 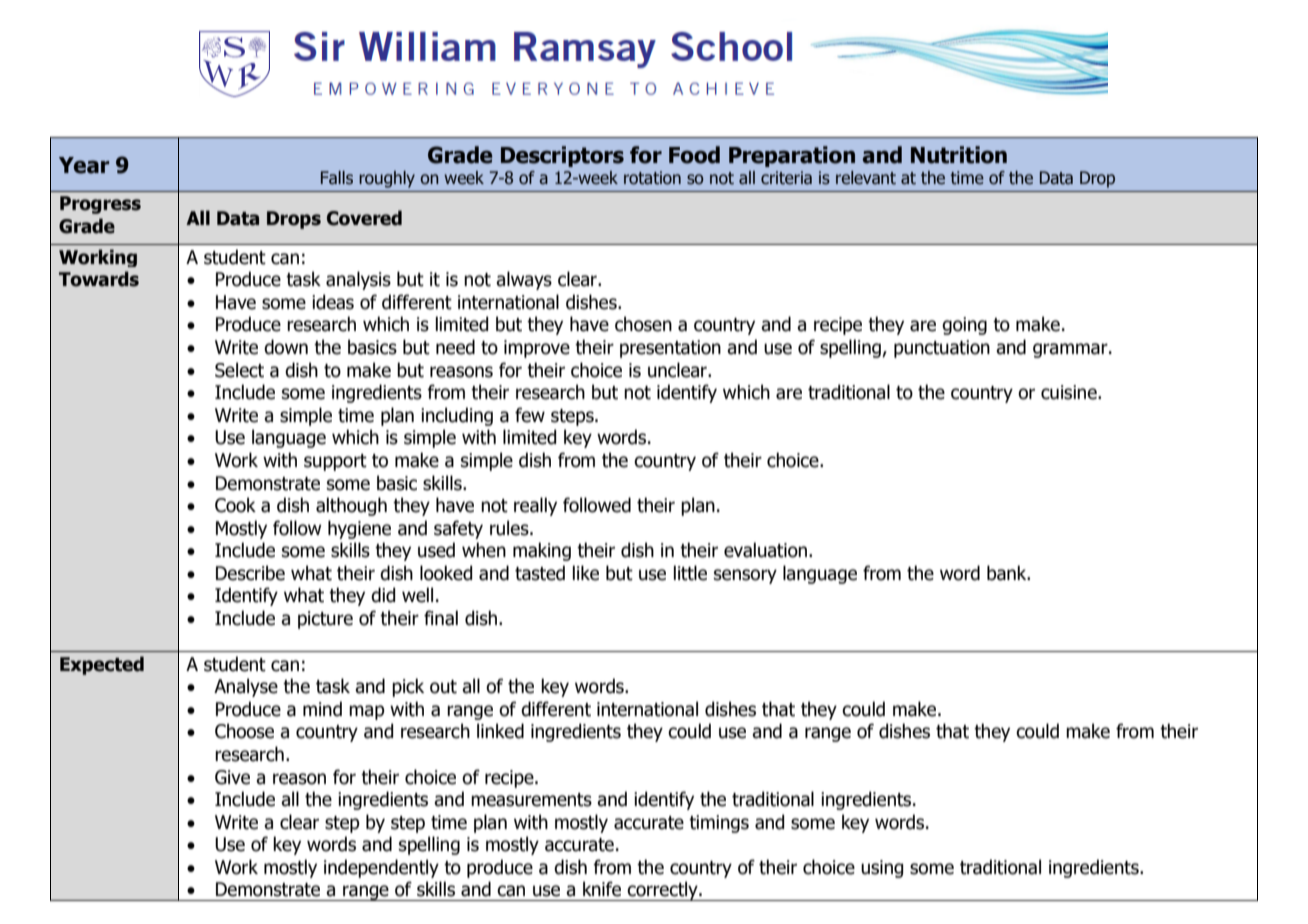 What do you see at coordinates (537, 349) in the screenshot?
I see `improve` at bounding box center [537, 349].
